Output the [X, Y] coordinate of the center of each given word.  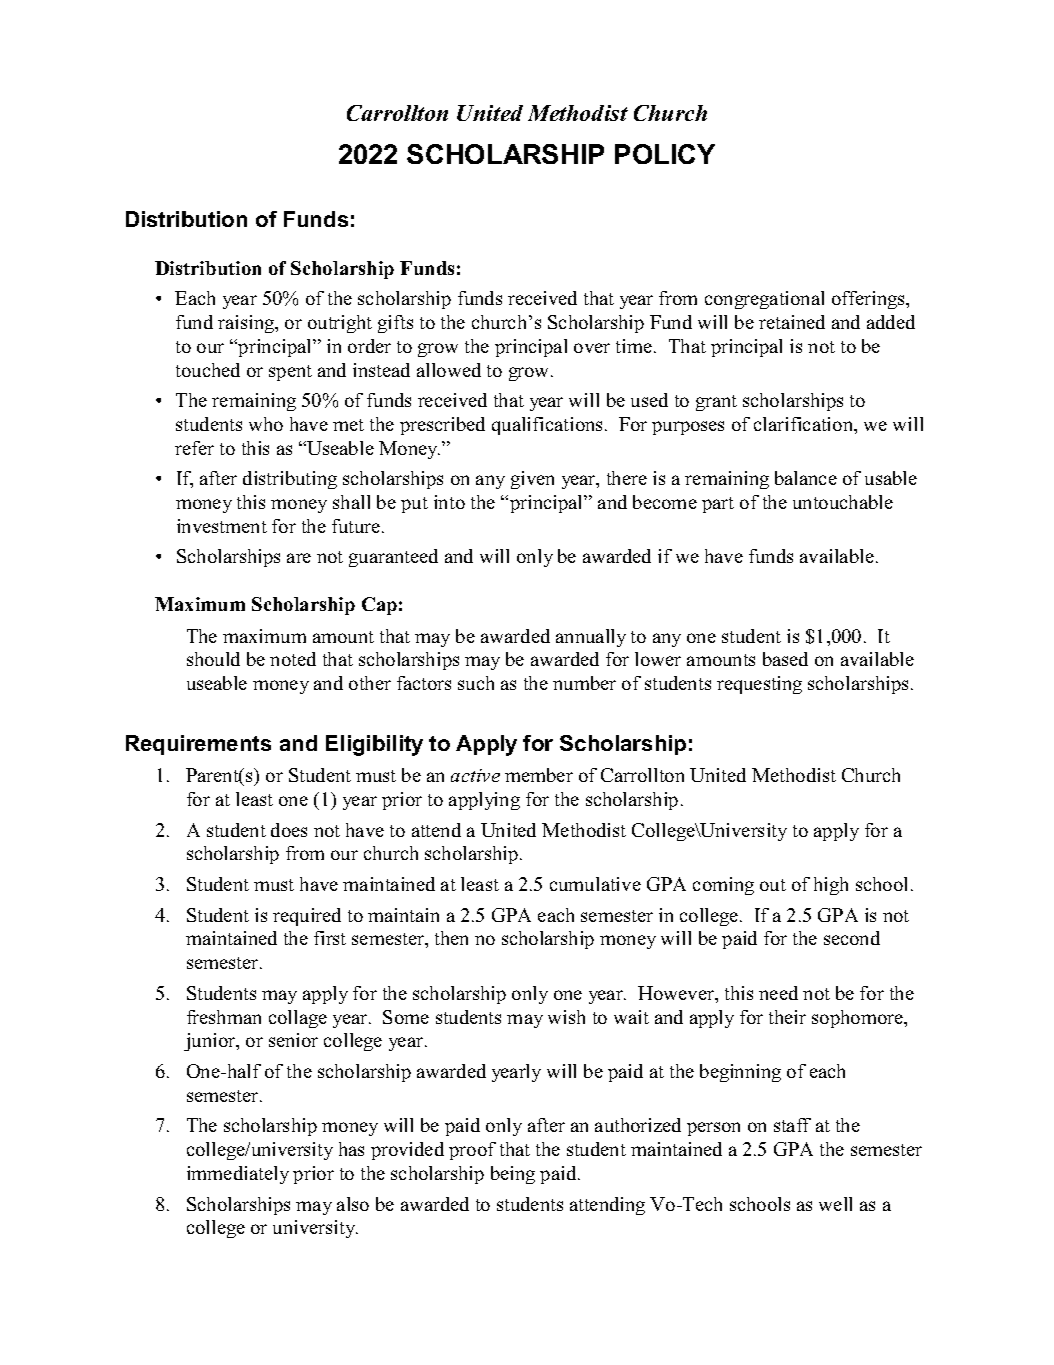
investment [222, 526]
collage [298, 1019]
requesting [759, 685]
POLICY [665, 154]
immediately [238, 1175]
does [289, 830]
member [539, 775]
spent [290, 373]
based [785, 659]
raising [247, 324]
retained [792, 322]
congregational [764, 300]
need [778, 993]
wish [566, 1017]
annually [591, 638]
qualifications [549, 426]
